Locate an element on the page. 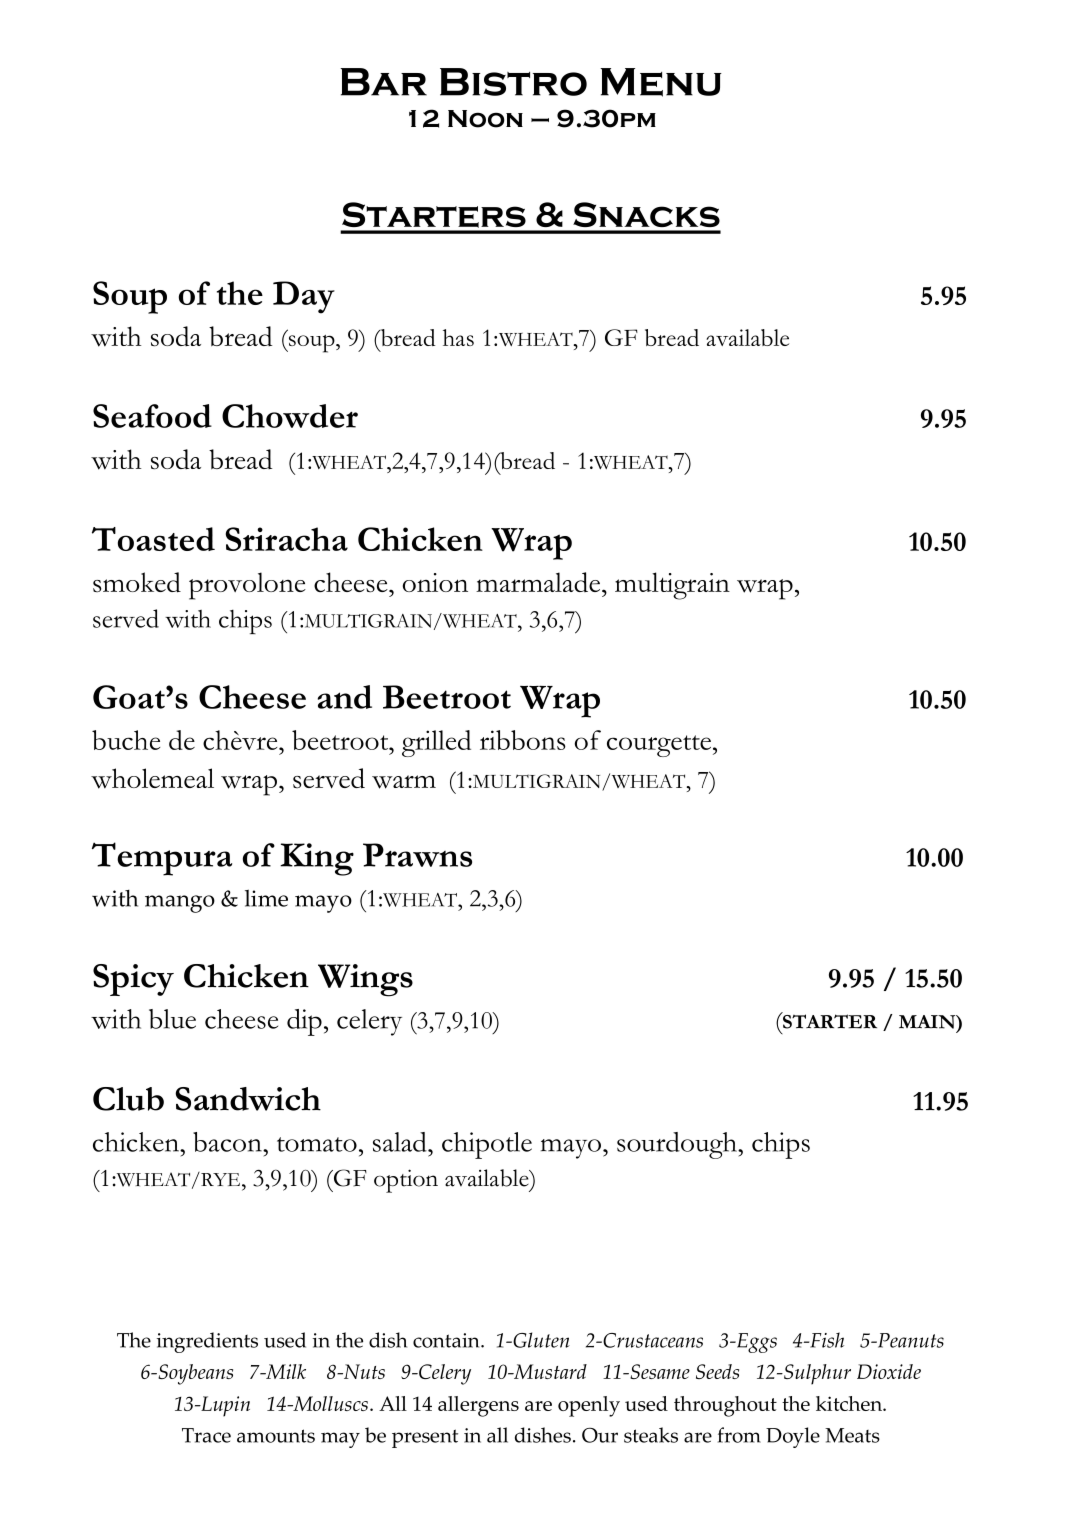 Image resolution: width=1072 pixels, height=1521 pixels. Noon is located at coordinates (485, 119).
